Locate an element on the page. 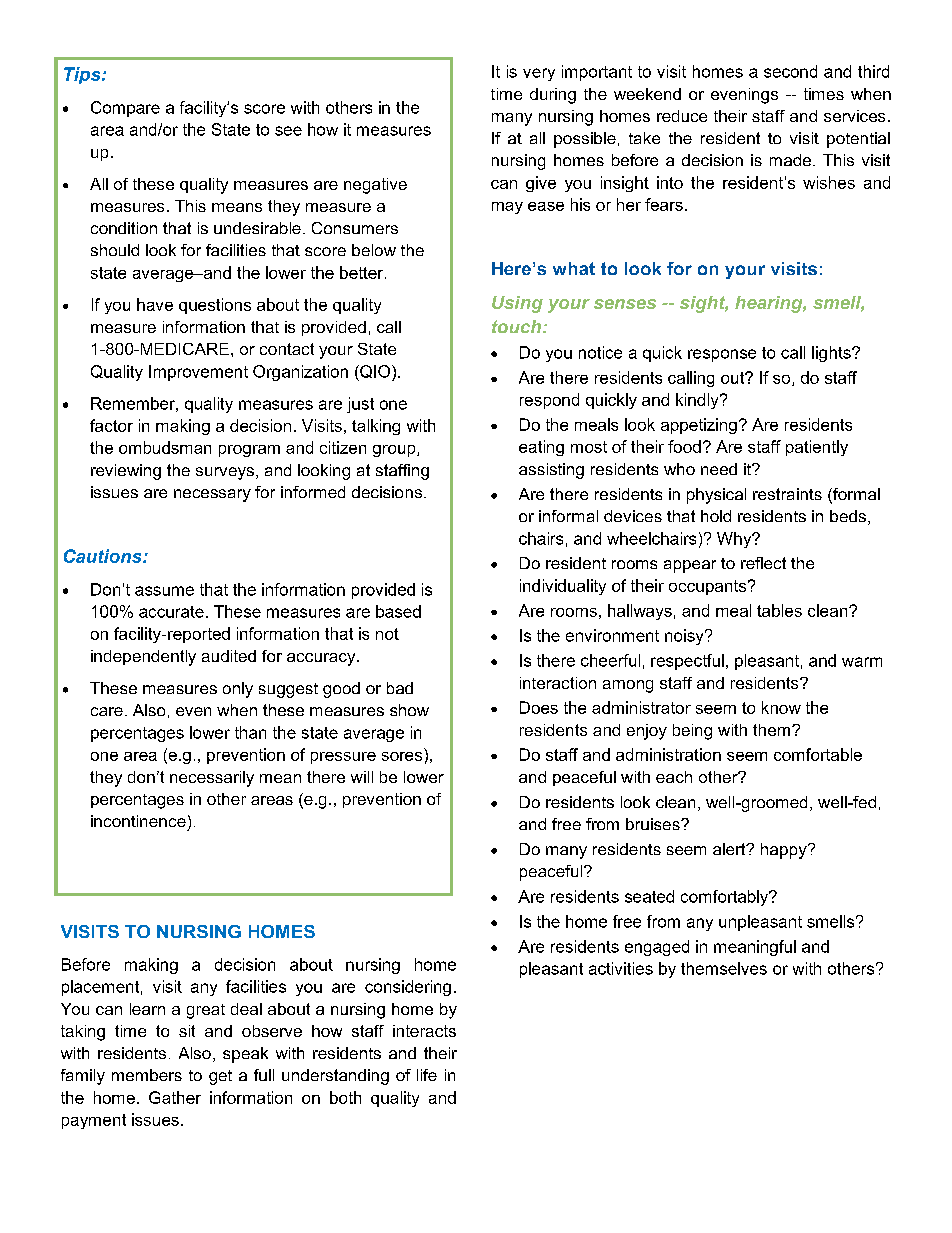 The image size is (952, 1233). patiently is located at coordinates (817, 448).
